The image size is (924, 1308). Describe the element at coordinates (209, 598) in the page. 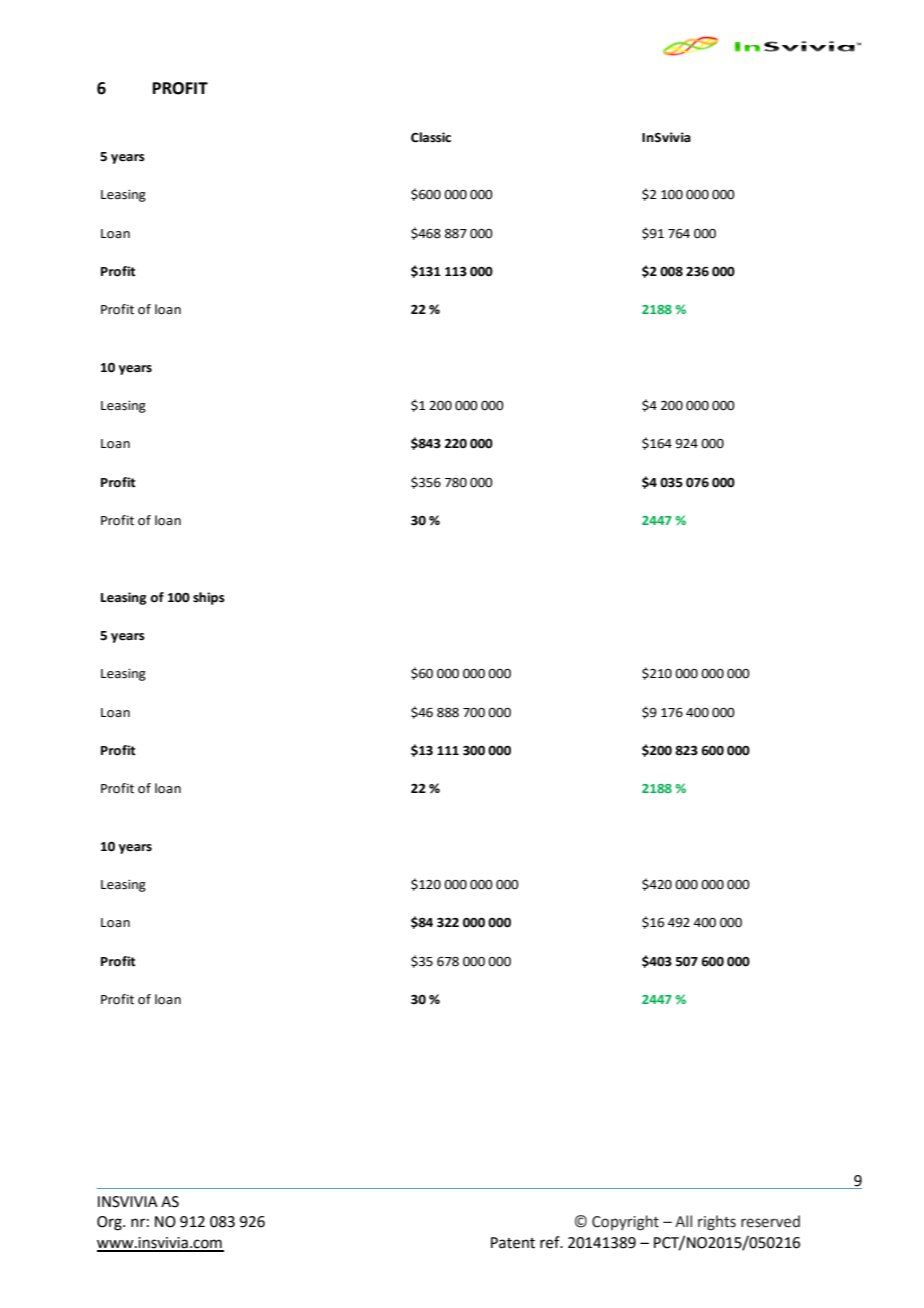

I see `ships` at that location.
